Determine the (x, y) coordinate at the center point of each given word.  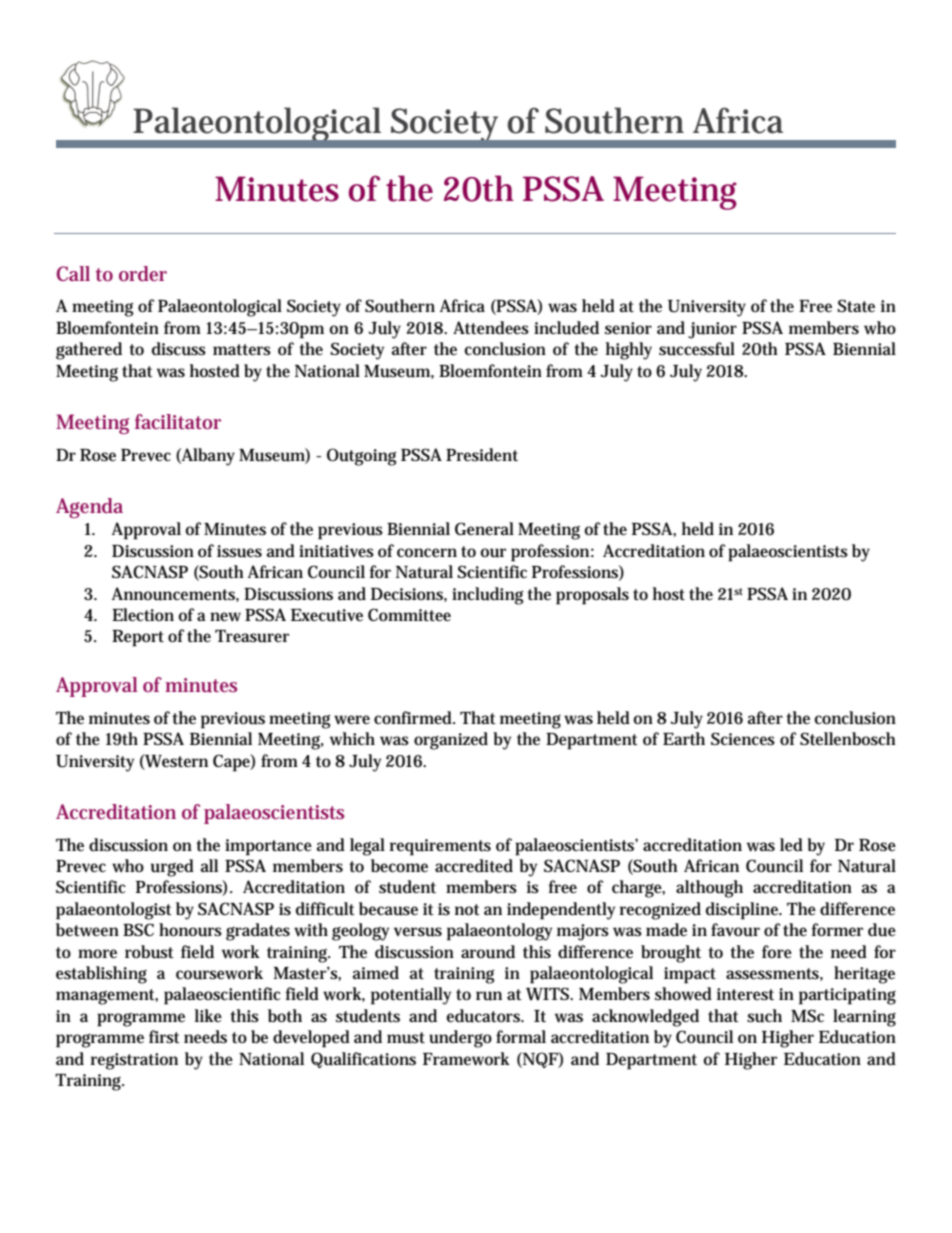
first (164, 1037)
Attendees (491, 328)
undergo (460, 1039)
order (143, 273)
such (764, 1016)
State (856, 306)
